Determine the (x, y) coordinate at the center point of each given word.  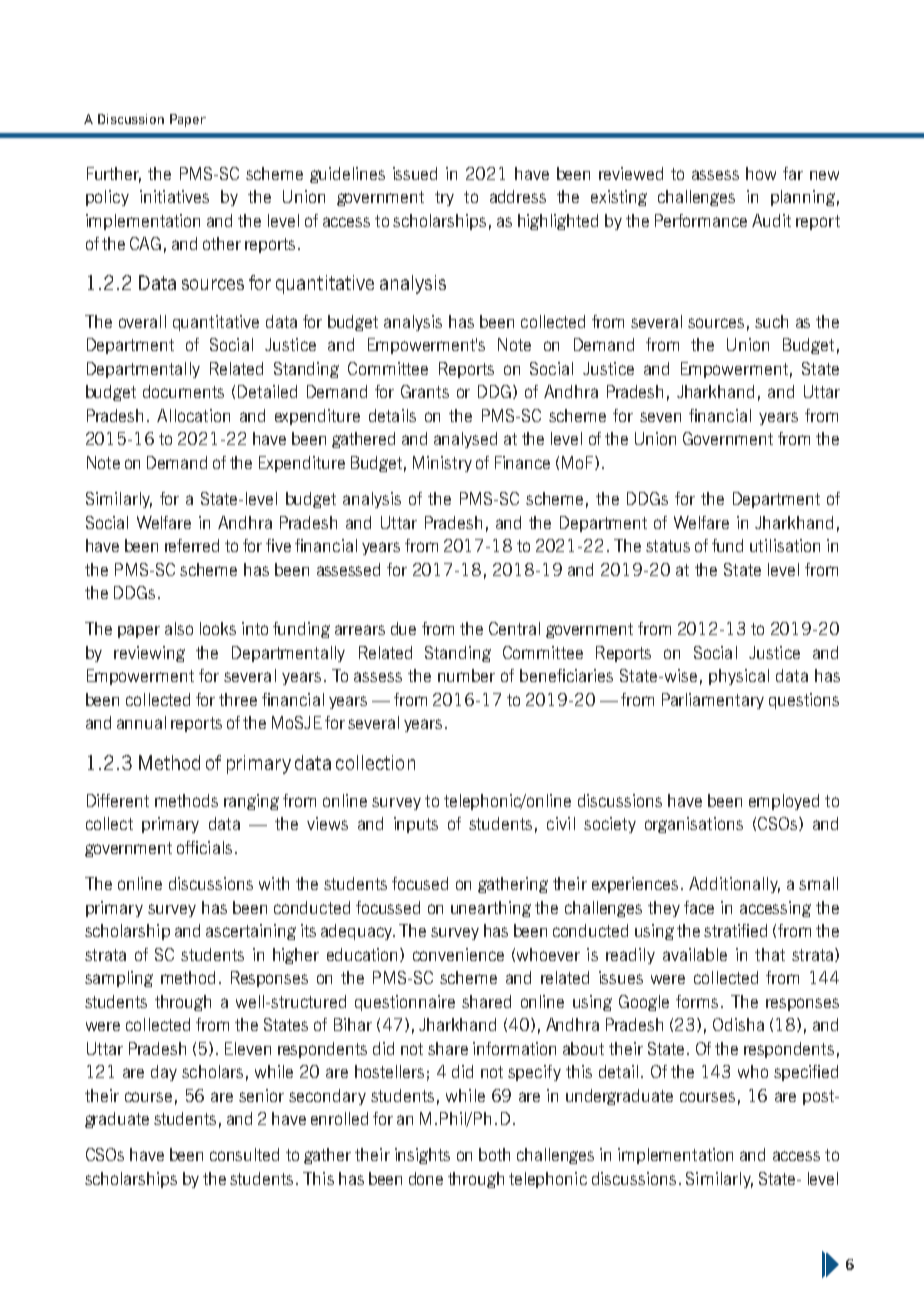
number (466, 675)
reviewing (149, 654)
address (518, 196)
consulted (244, 1154)
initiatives (174, 196)
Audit (771, 220)
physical (739, 677)
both (494, 1154)
